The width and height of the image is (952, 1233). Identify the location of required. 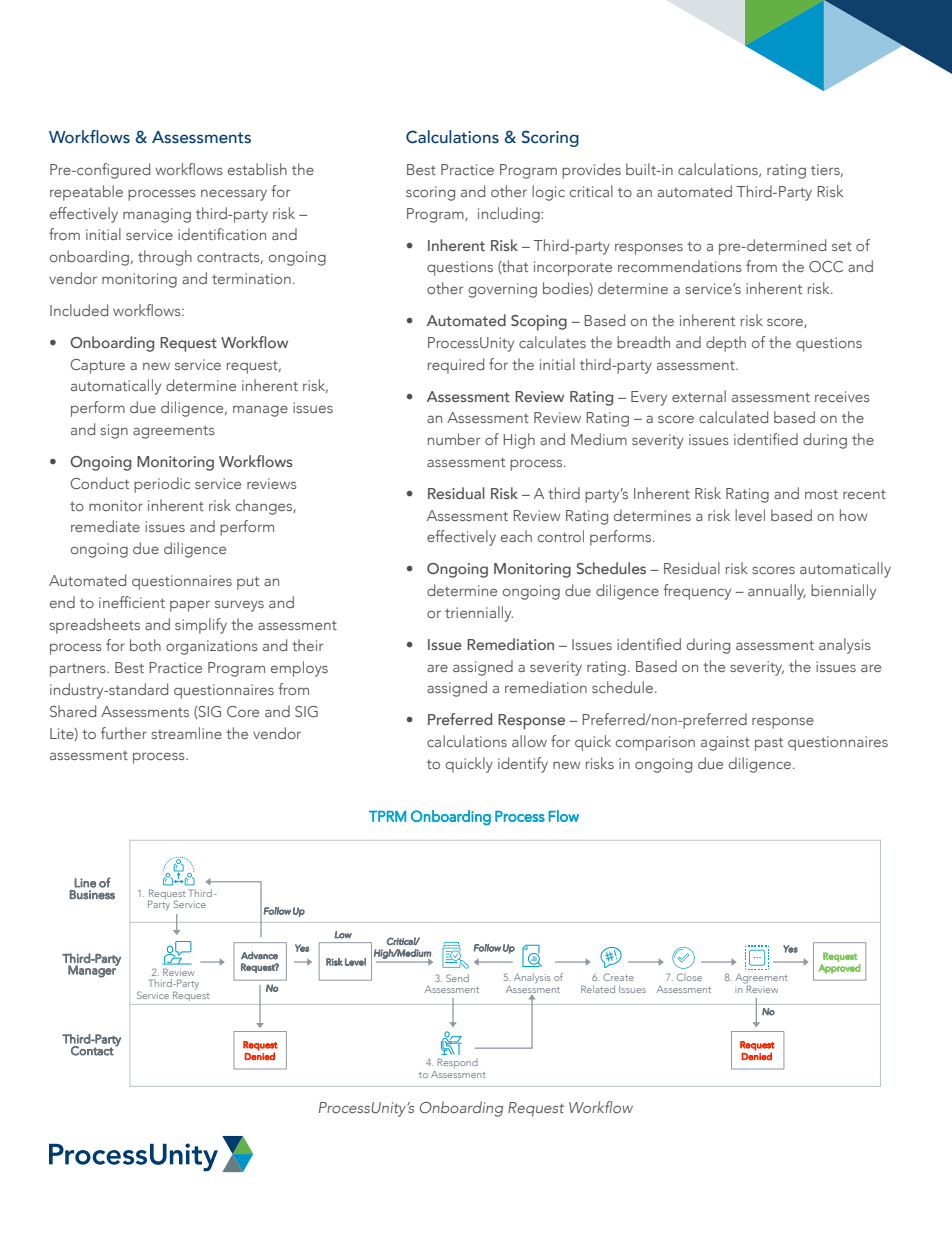
(456, 366).
